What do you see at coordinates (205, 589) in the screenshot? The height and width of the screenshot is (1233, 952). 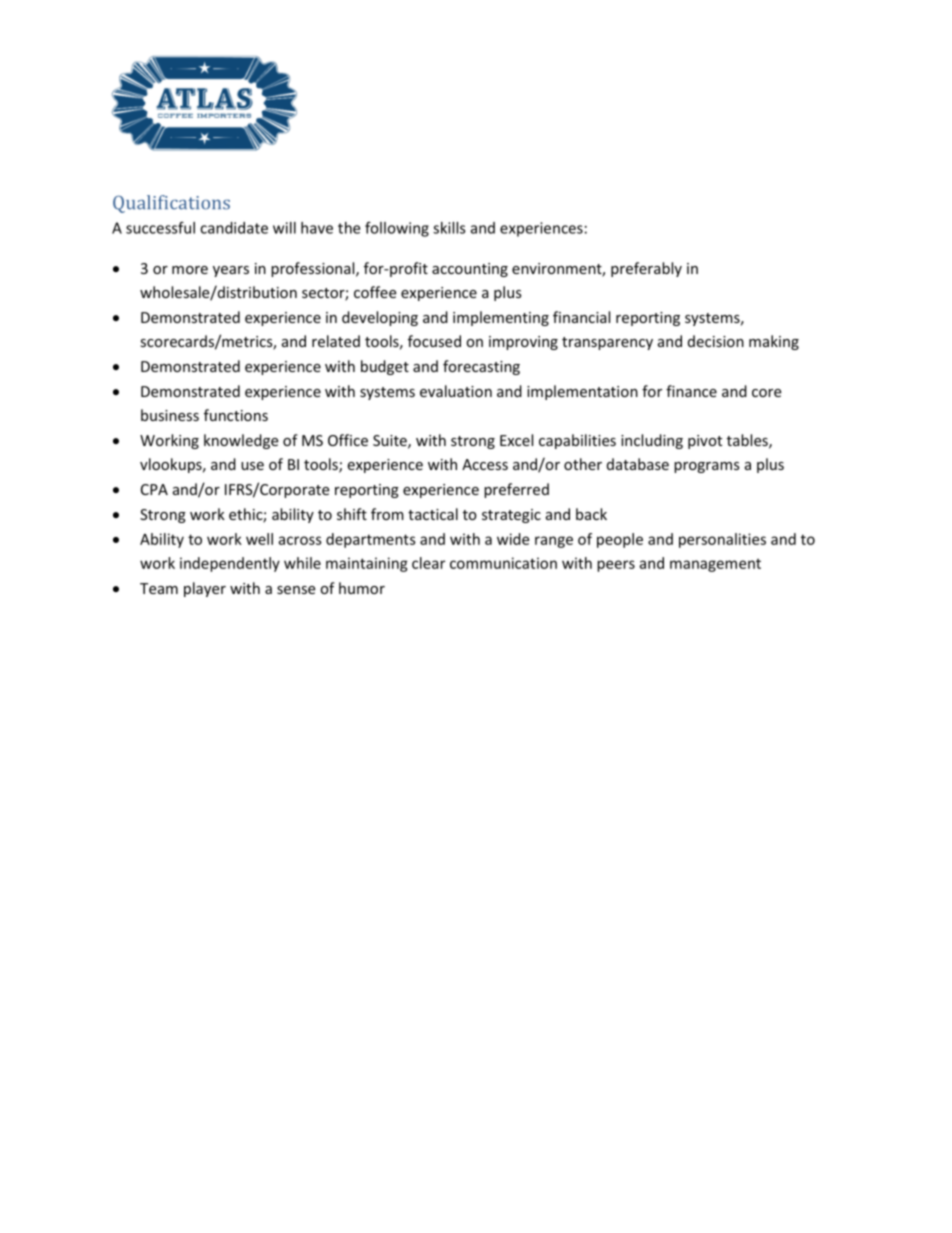 I see `player` at bounding box center [205, 589].
